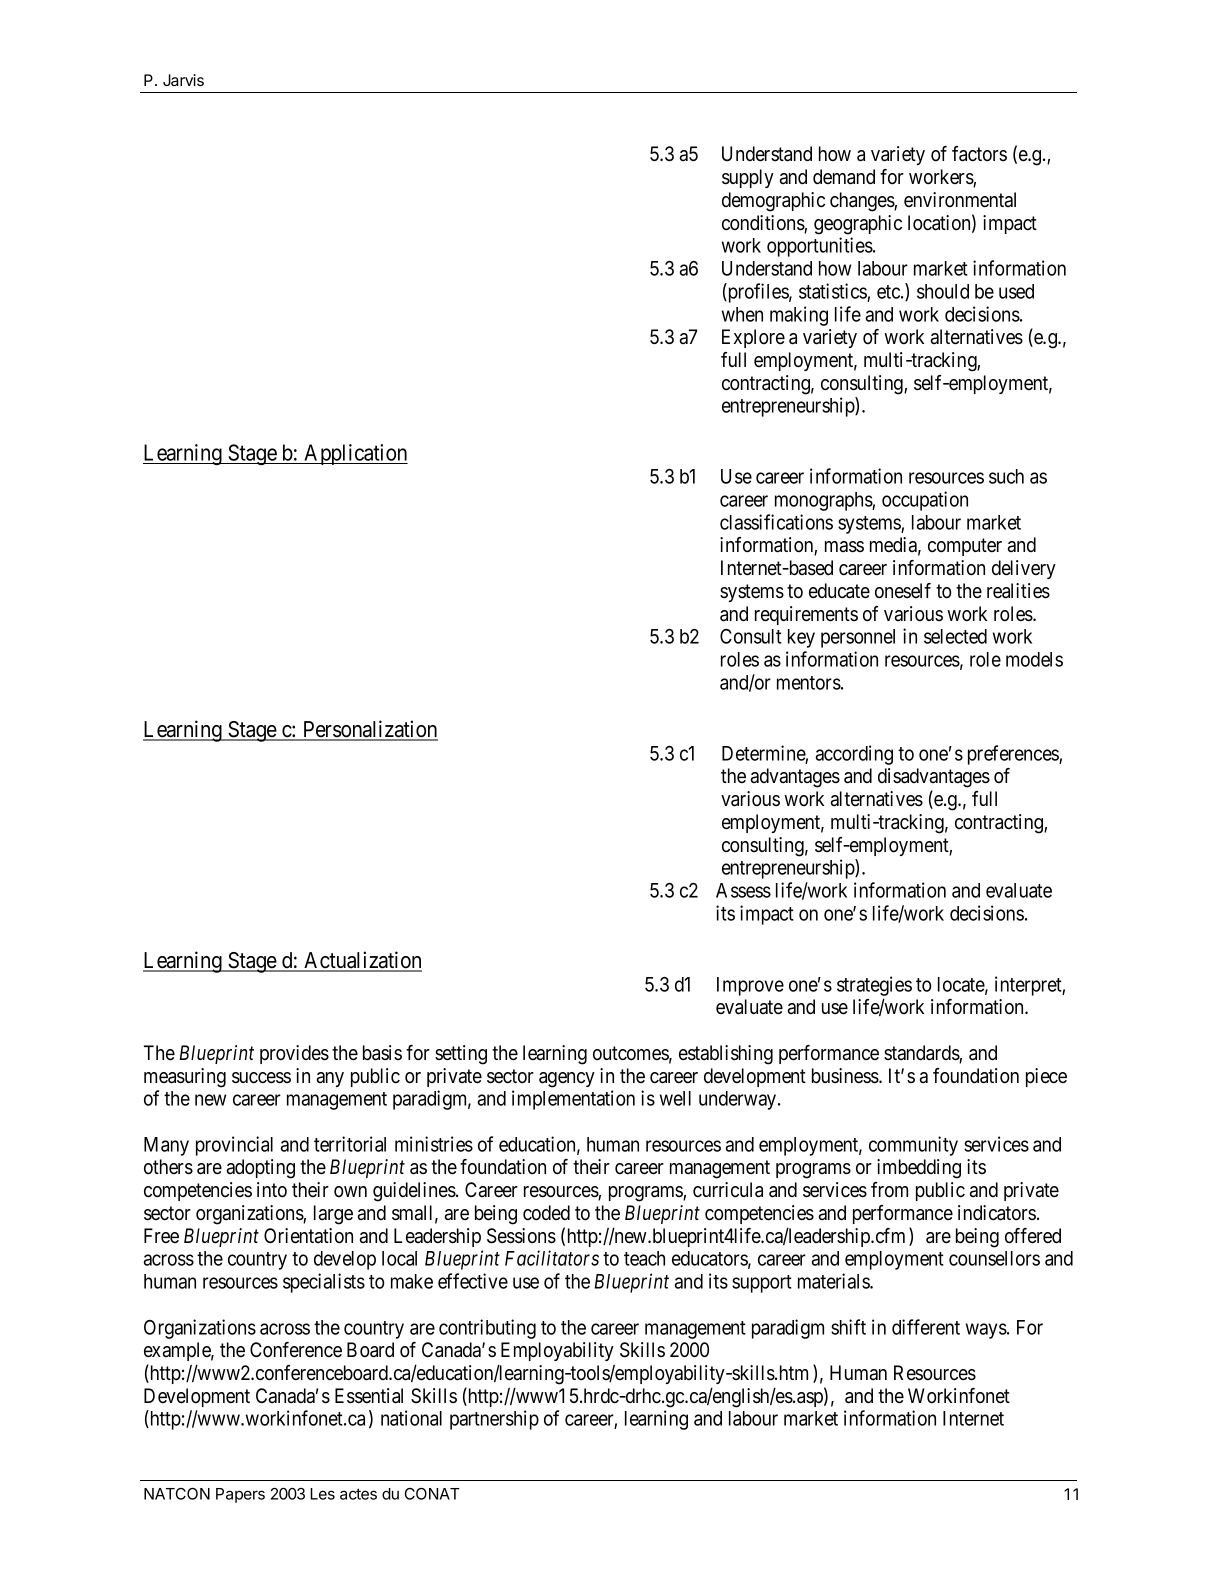 This image has height=1575, width=1217. What do you see at coordinates (743, 890) in the image?
I see `Assess` at bounding box center [743, 890].
